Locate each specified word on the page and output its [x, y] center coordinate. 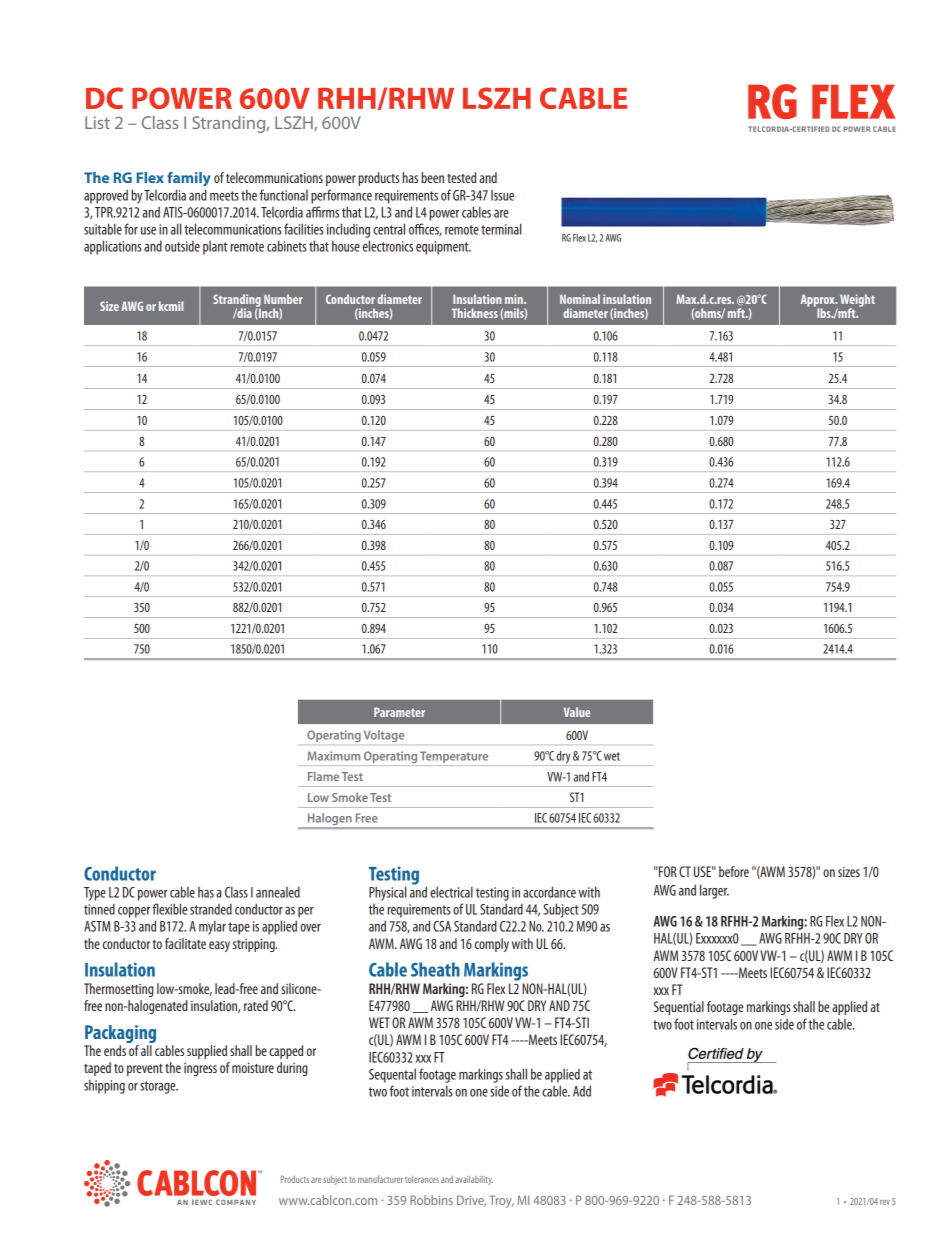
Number [283, 299]
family [189, 179]
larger [714, 891]
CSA [442, 926]
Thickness [475, 313]
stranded [211, 909]
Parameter [399, 712]
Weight [857, 301]
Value [577, 712]
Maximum [334, 756]
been [432, 177]
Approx [819, 301]
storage [159, 1087]
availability [474, 1180]
